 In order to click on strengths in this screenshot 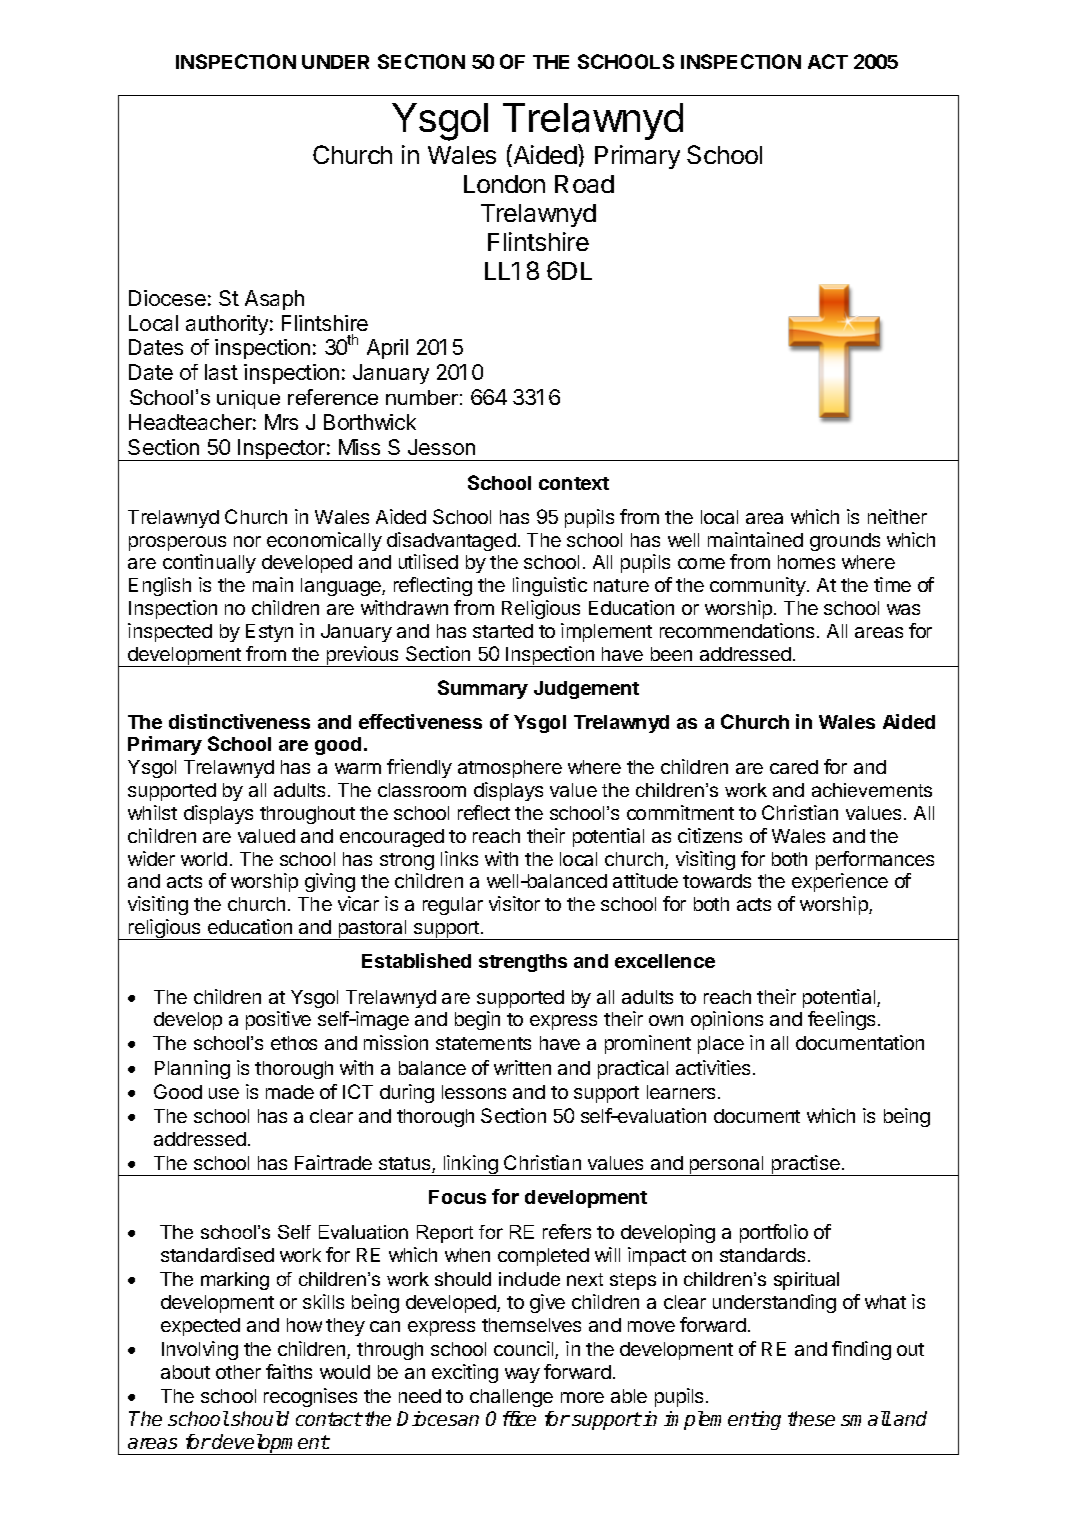, I will do `click(523, 963)`.
